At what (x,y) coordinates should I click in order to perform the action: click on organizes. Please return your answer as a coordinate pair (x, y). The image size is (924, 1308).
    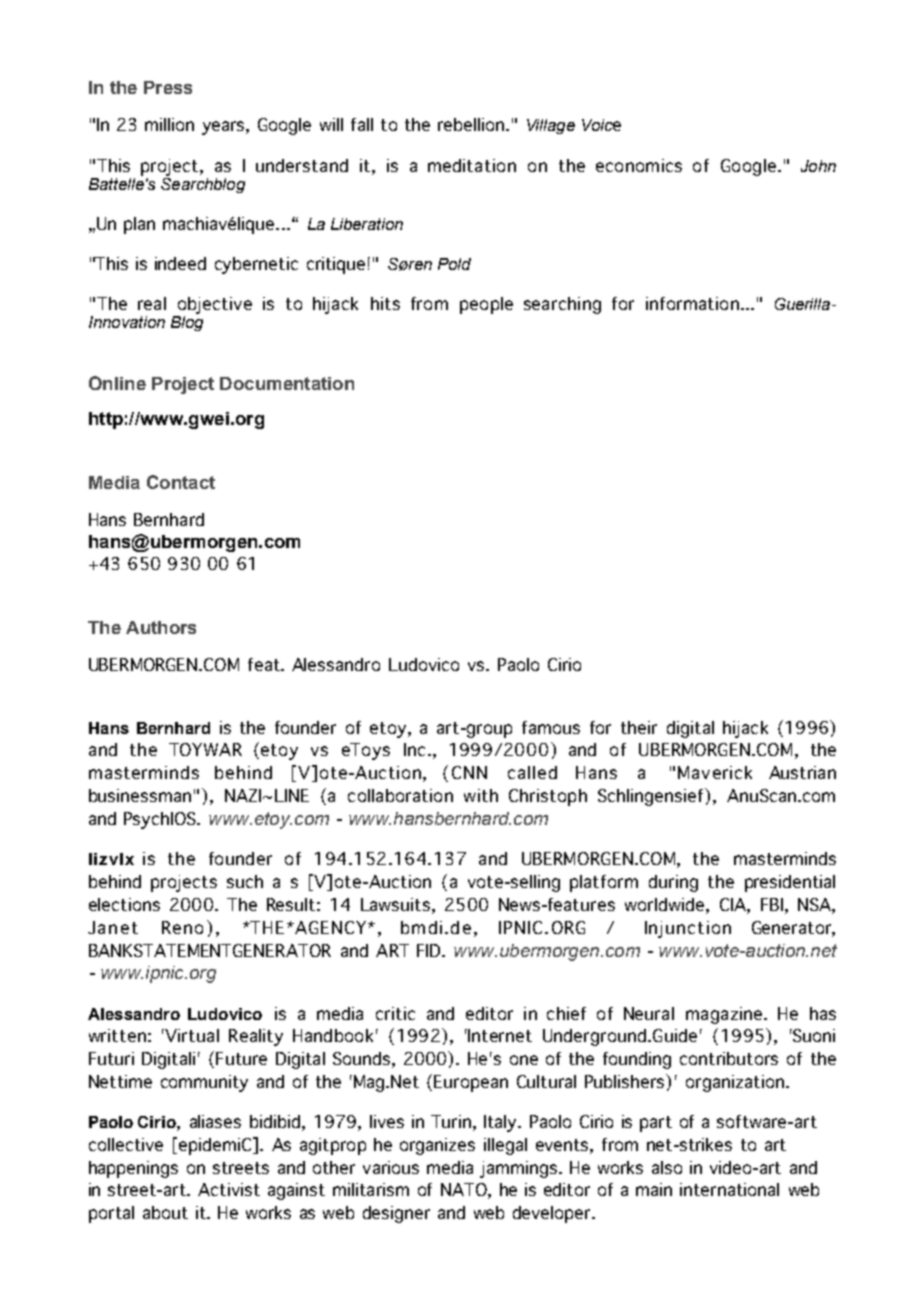
    Looking at the image, I should click on (437, 1146).
